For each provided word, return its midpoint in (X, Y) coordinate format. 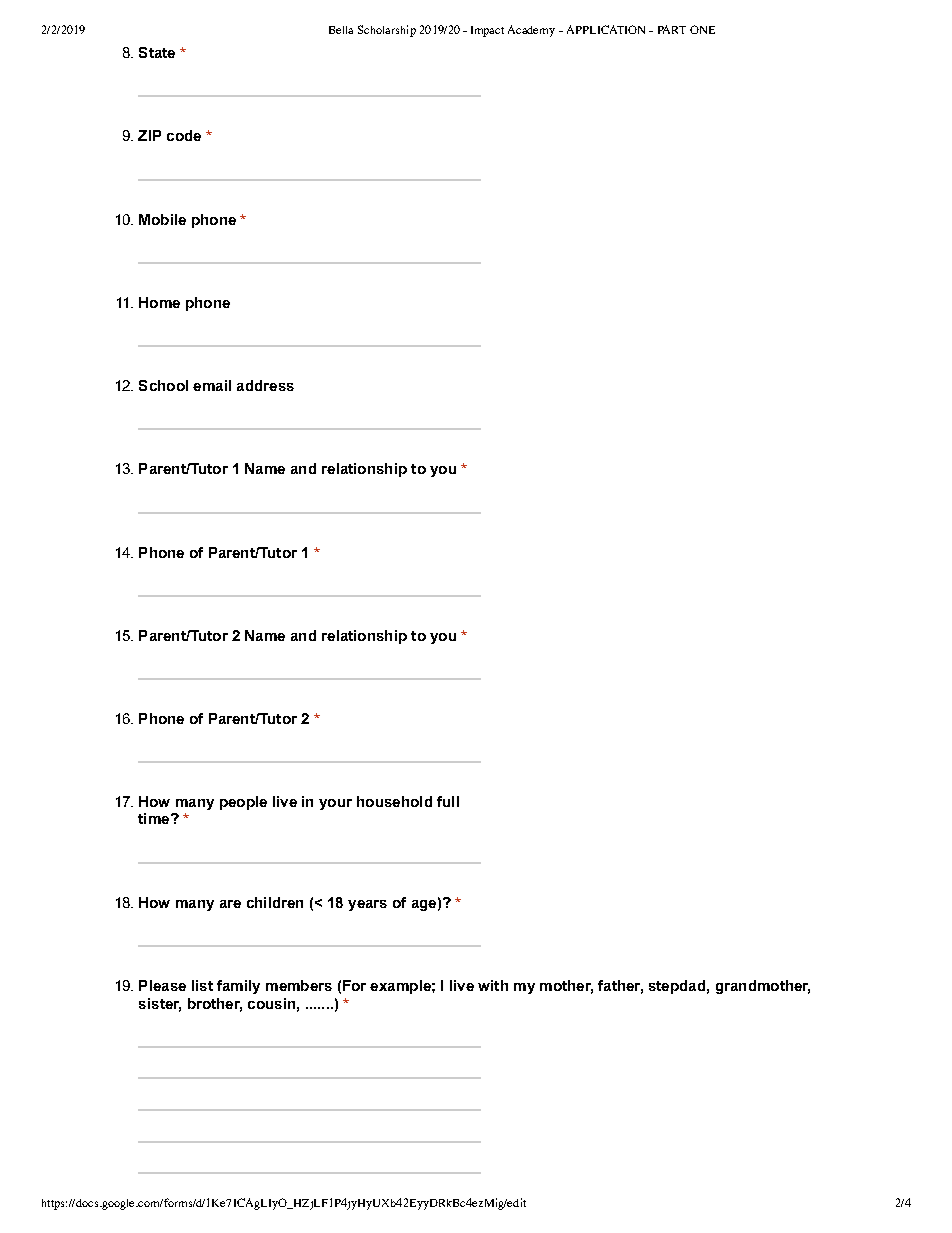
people (243, 803)
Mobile (162, 219)
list (202, 985)
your (335, 804)
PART (672, 29)
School (163, 385)
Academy (531, 31)
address (265, 385)
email (212, 385)
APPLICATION (606, 29)
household (394, 801)
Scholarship (387, 31)
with (493, 985)
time (155, 818)
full (448, 801)
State (157, 52)
